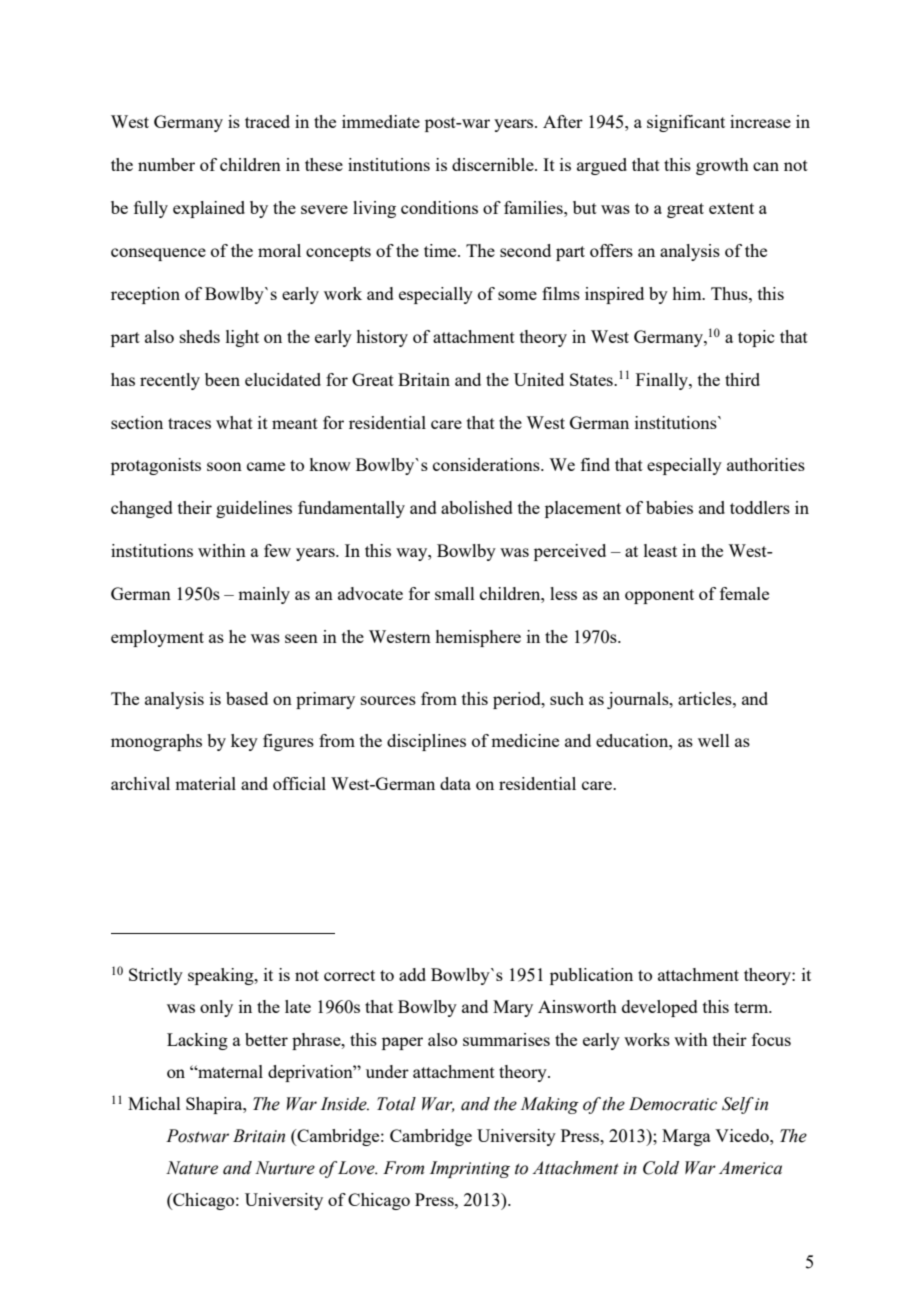 This image has height=1308, width=924. Describe the element at coordinates (706, 698) in the image. I see `articles` at that location.
